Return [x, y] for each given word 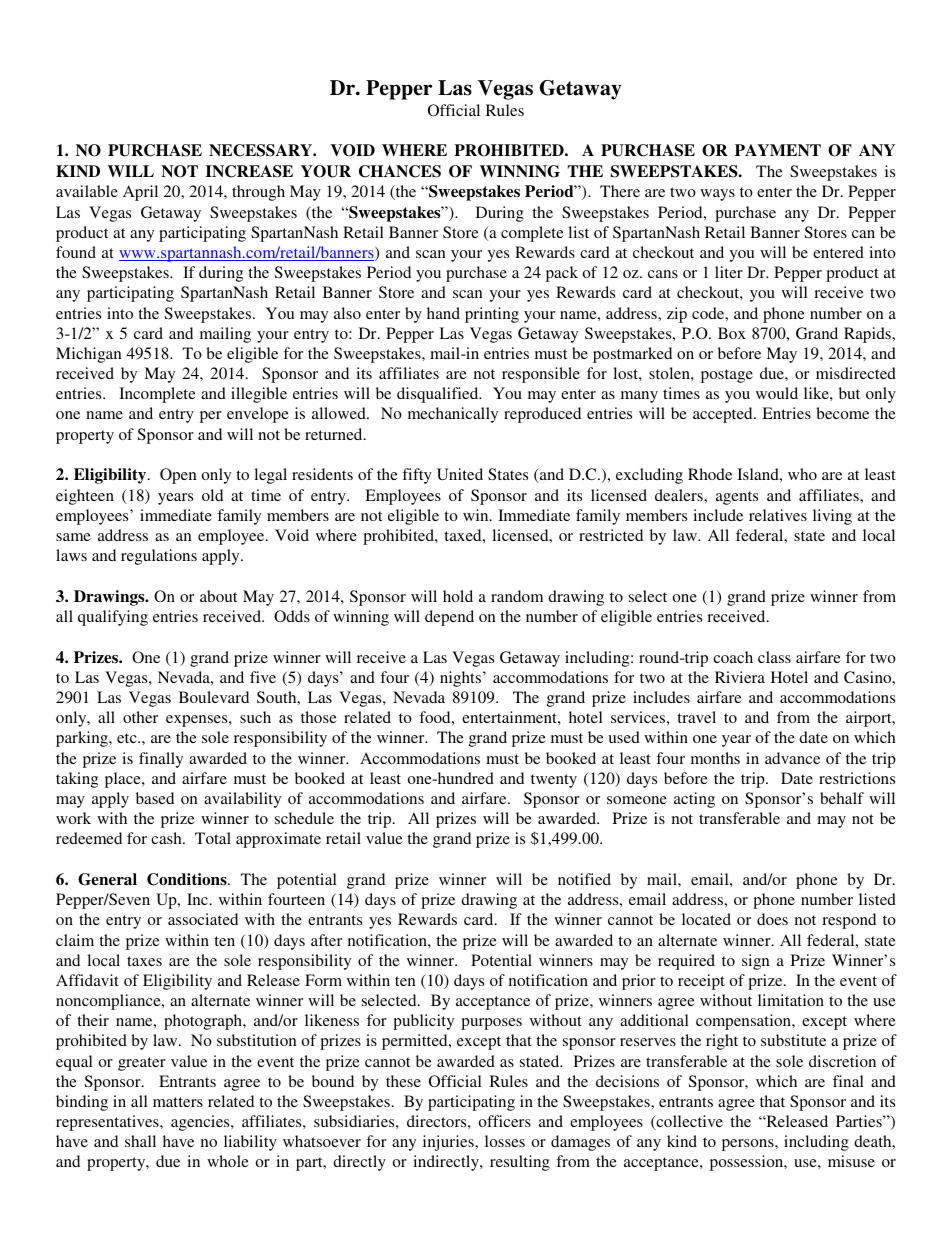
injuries [449, 1143]
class [774, 657]
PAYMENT [778, 150]
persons [749, 1145]
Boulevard [214, 697]
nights [462, 679]
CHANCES [400, 171]
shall [140, 1141]
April [140, 193]
